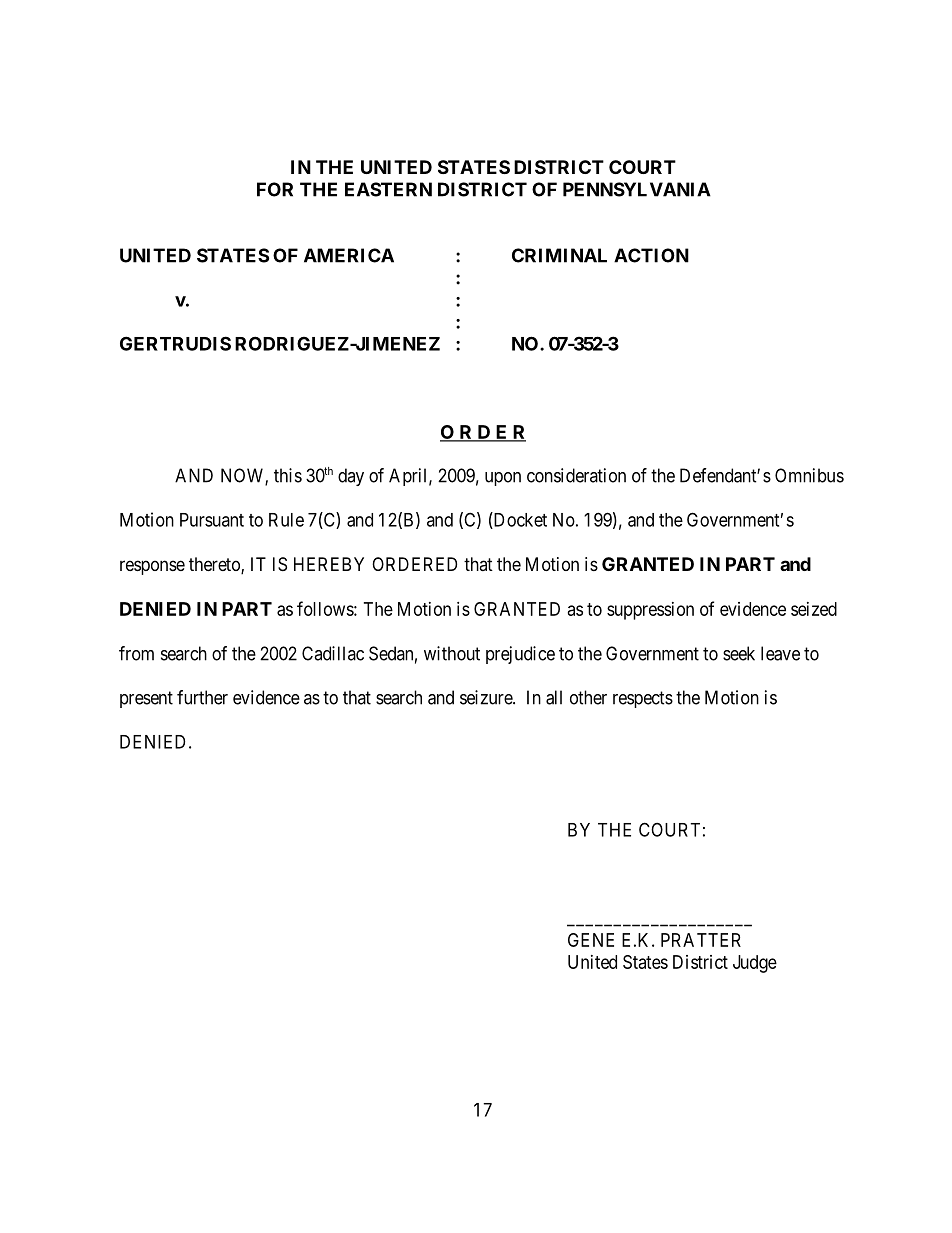  Describe the element at coordinates (814, 609) in the screenshot. I see `seized` at that location.
